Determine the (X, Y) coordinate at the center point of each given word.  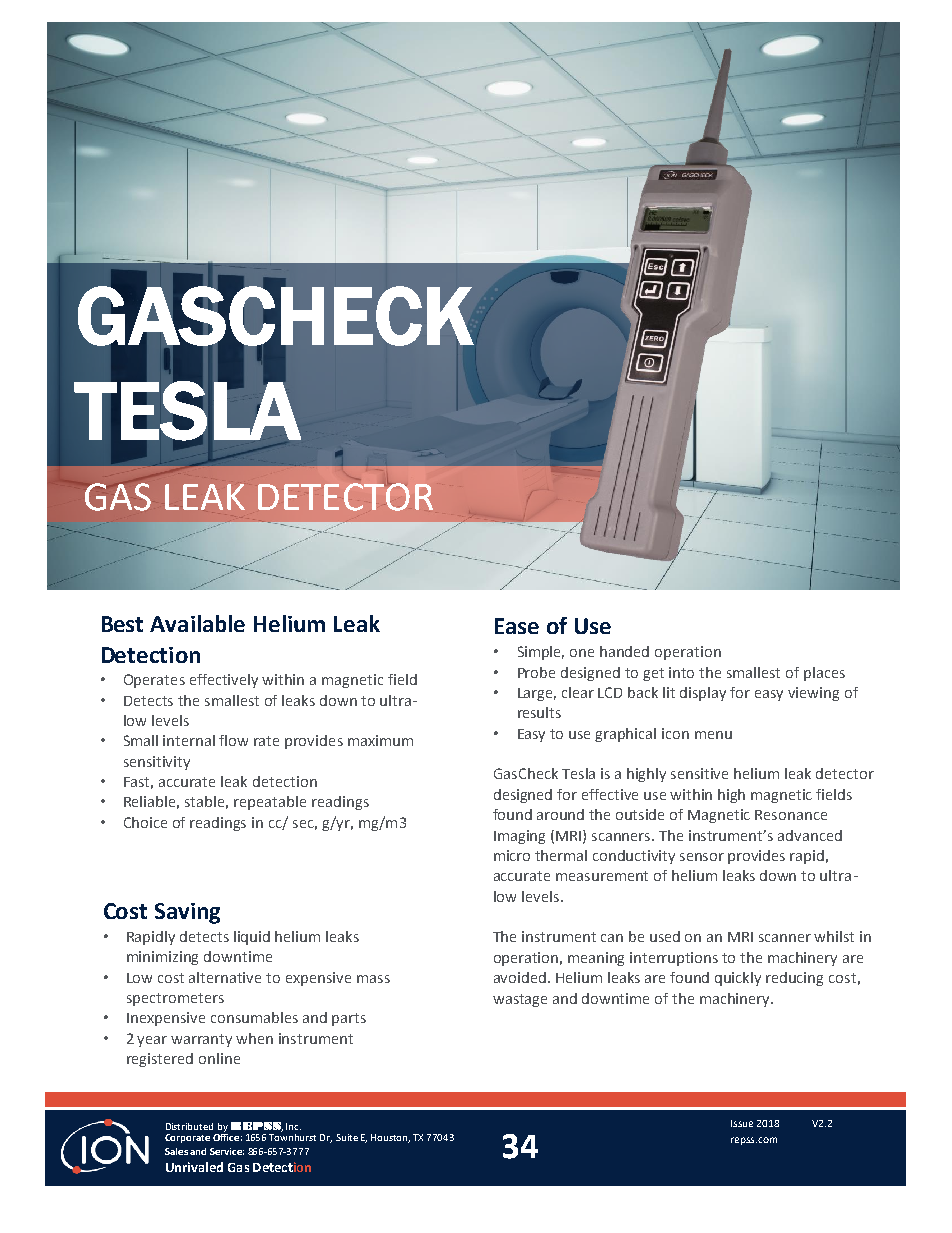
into (681, 672)
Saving (187, 913)
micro (512, 855)
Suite (347, 1137)
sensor (702, 857)
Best (122, 624)
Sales (176, 1151)
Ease (517, 626)
